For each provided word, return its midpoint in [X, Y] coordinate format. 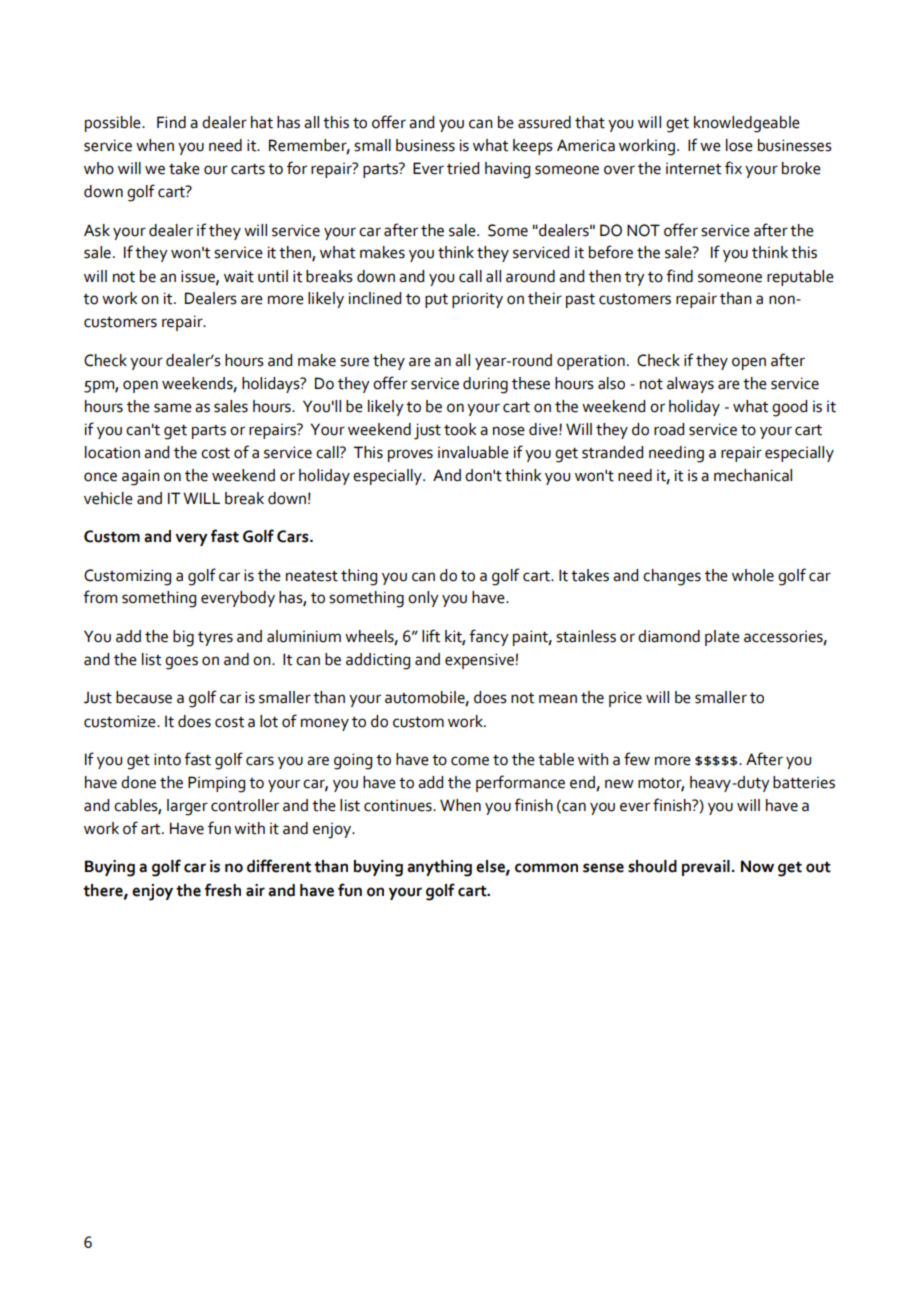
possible [114, 124]
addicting [378, 661]
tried [463, 168]
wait [239, 277]
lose [739, 145]
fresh [223, 890]
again [141, 477]
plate [722, 638]
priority [477, 300]
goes [181, 663]
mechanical [753, 475]
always [690, 385]
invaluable [473, 452]
